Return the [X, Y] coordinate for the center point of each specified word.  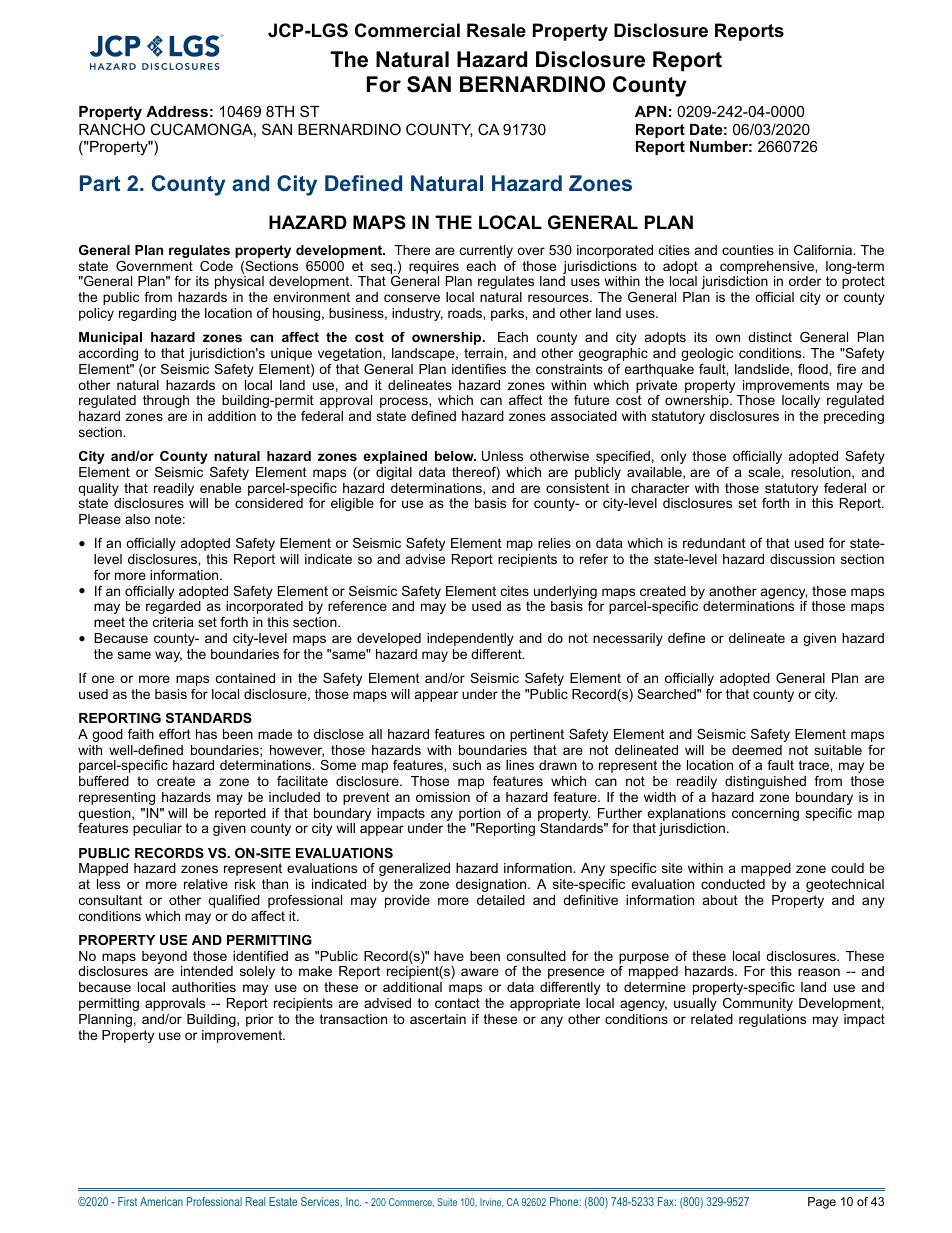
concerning [765, 814]
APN [651, 111]
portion [480, 814]
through [166, 401]
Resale [496, 30]
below [455, 456]
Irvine [491, 1202]
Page [822, 1203]
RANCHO [112, 129]
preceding [854, 417]
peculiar [157, 829]
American [161, 1201]
